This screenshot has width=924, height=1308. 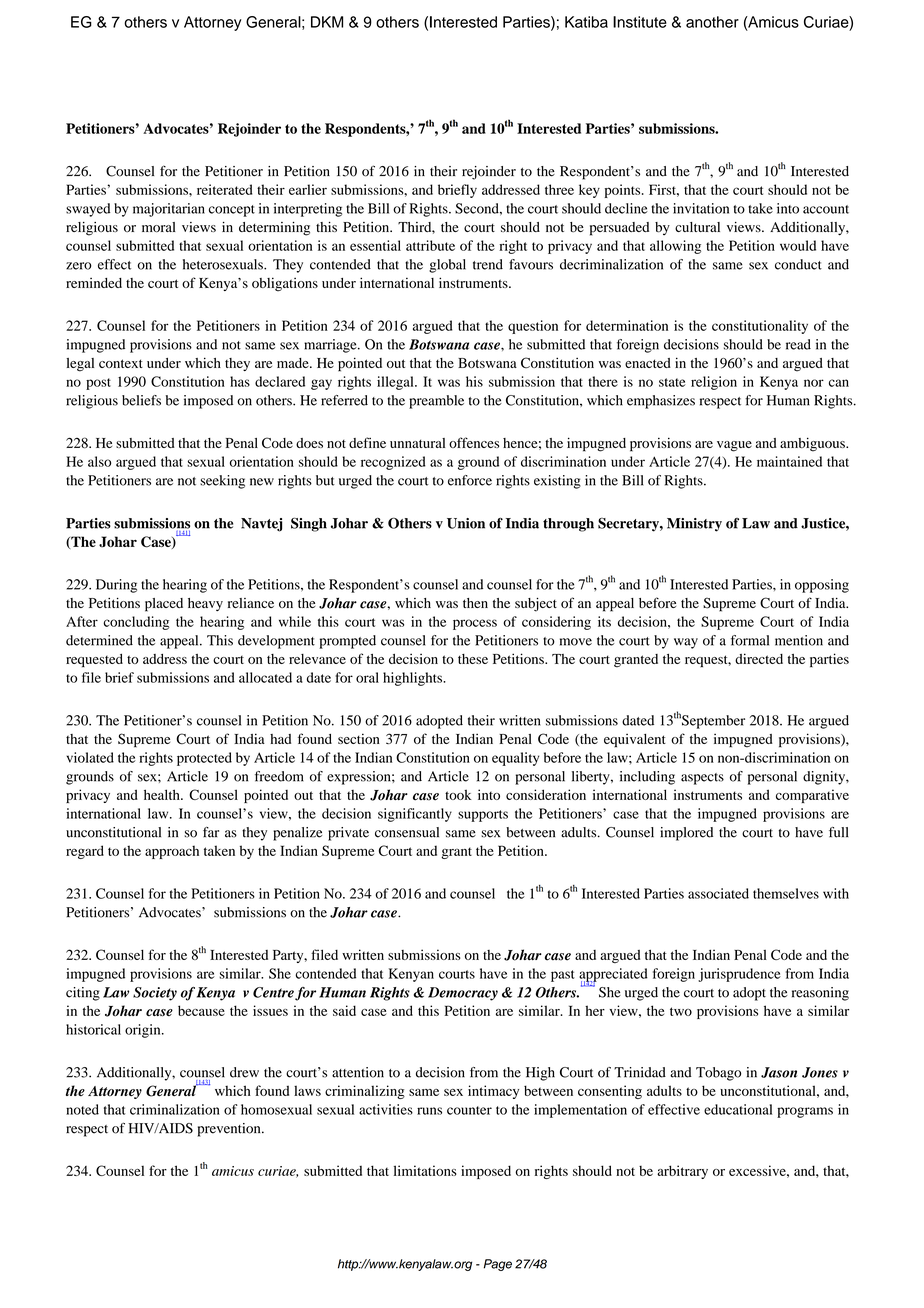 What do you see at coordinates (224, 189) in the screenshot?
I see `reiterated` at bounding box center [224, 189].
